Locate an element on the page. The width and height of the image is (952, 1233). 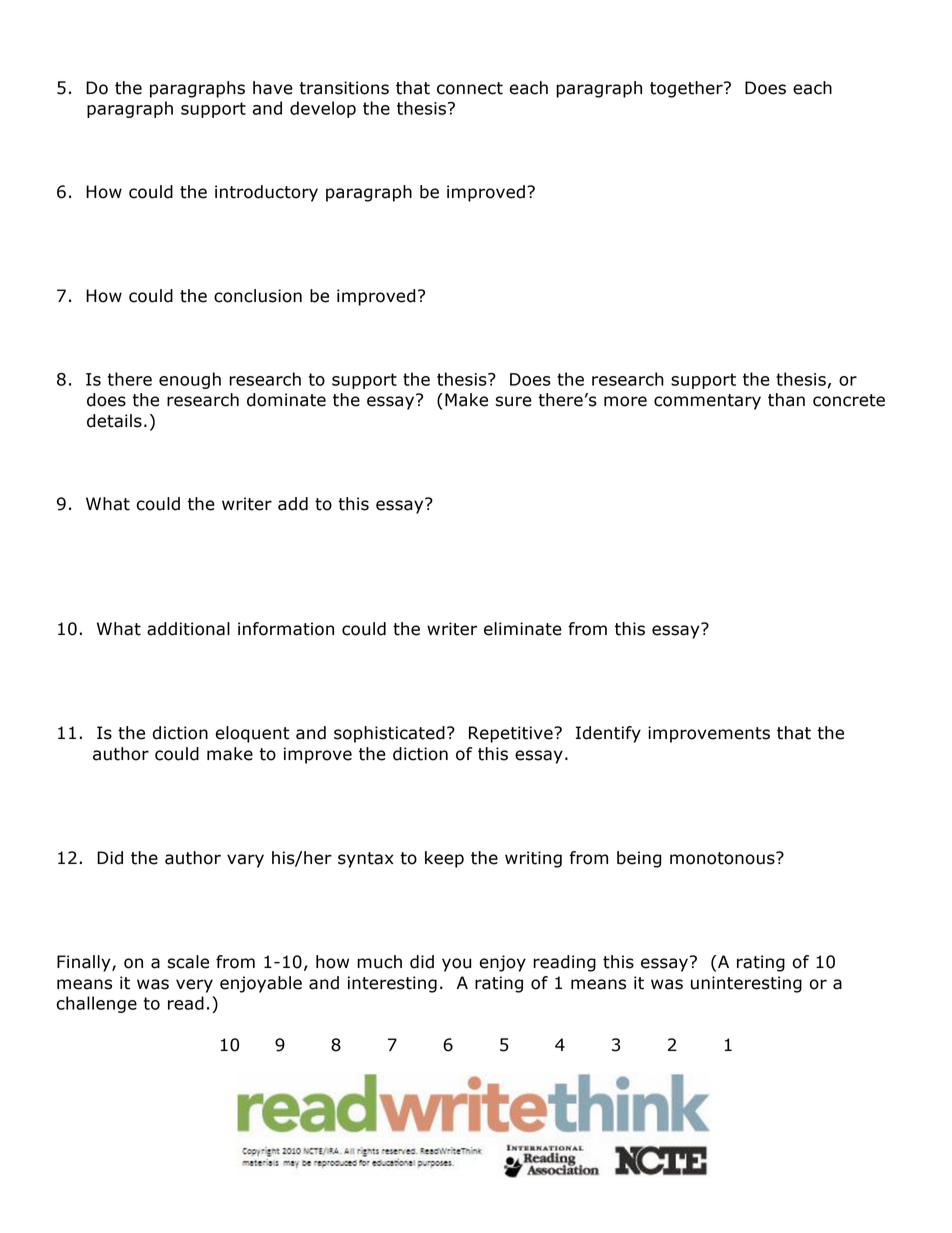
monotonous is located at coordinates (723, 858).
